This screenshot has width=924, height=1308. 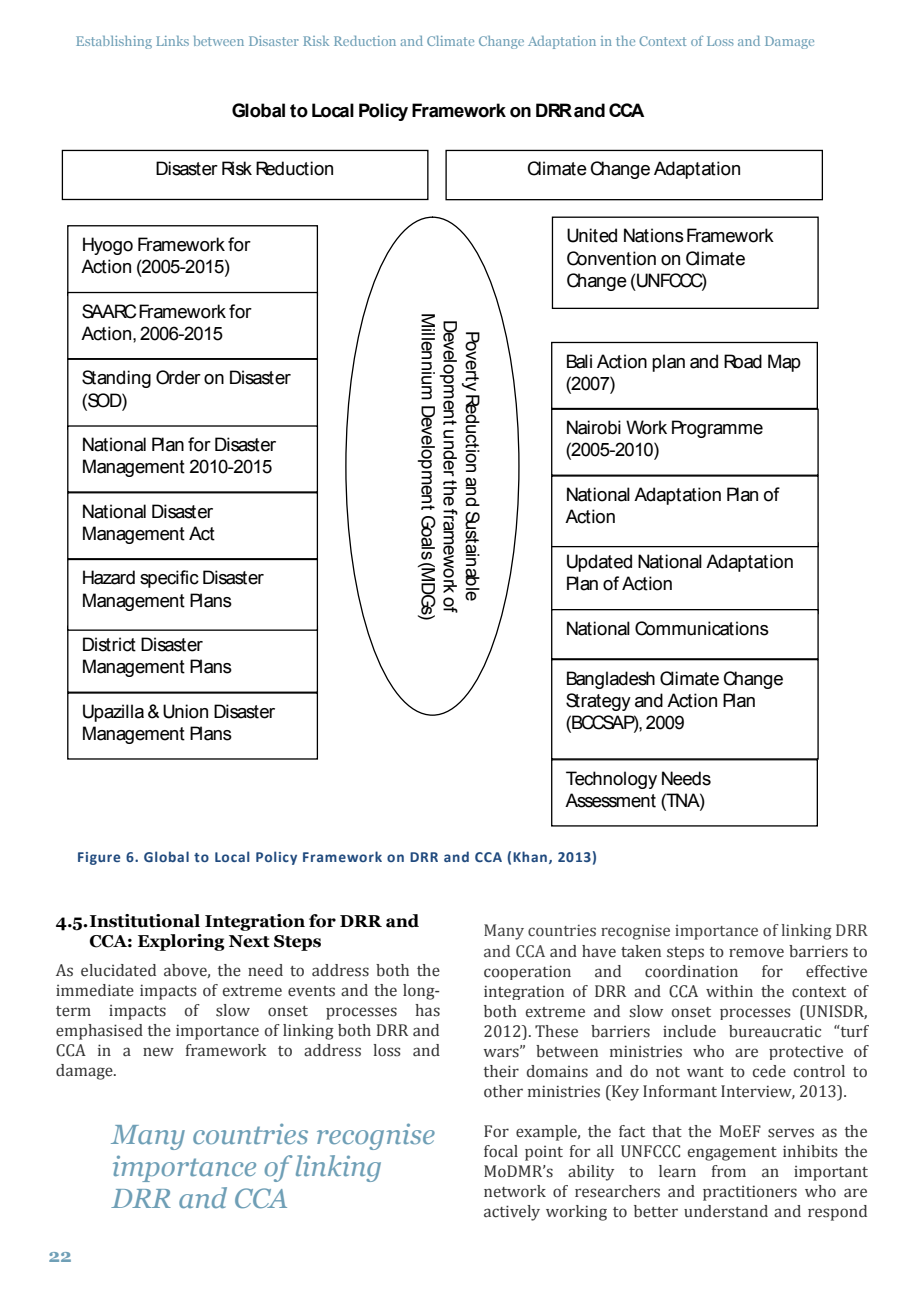 What do you see at coordinates (172, 41) in the screenshot?
I see `Links` at bounding box center [172, 41].
